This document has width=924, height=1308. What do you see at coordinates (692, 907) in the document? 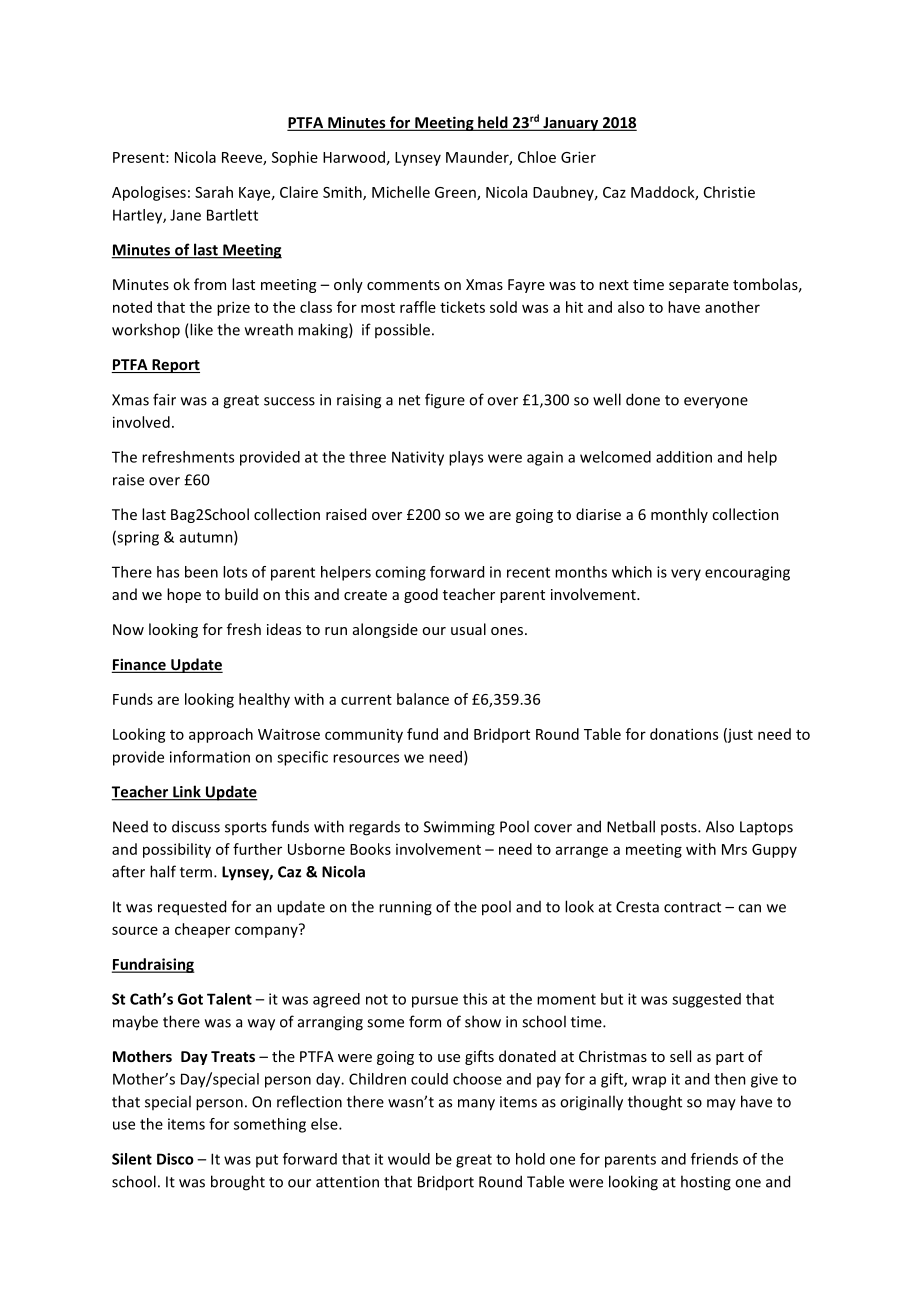
I see `contract` at bounding box center [692, 907].
